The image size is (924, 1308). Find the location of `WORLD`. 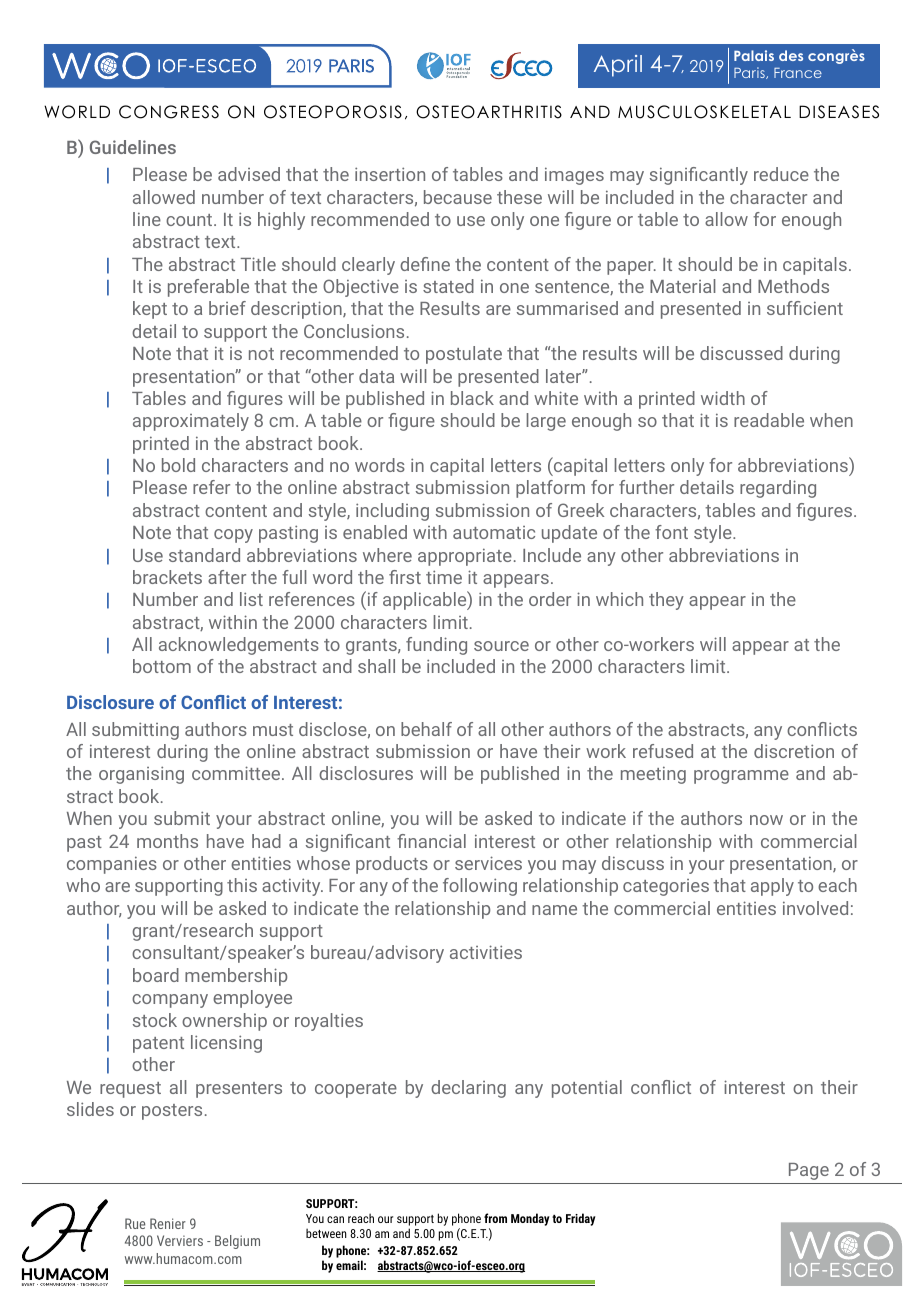

WORLD is located at coordinates (77, 112).
